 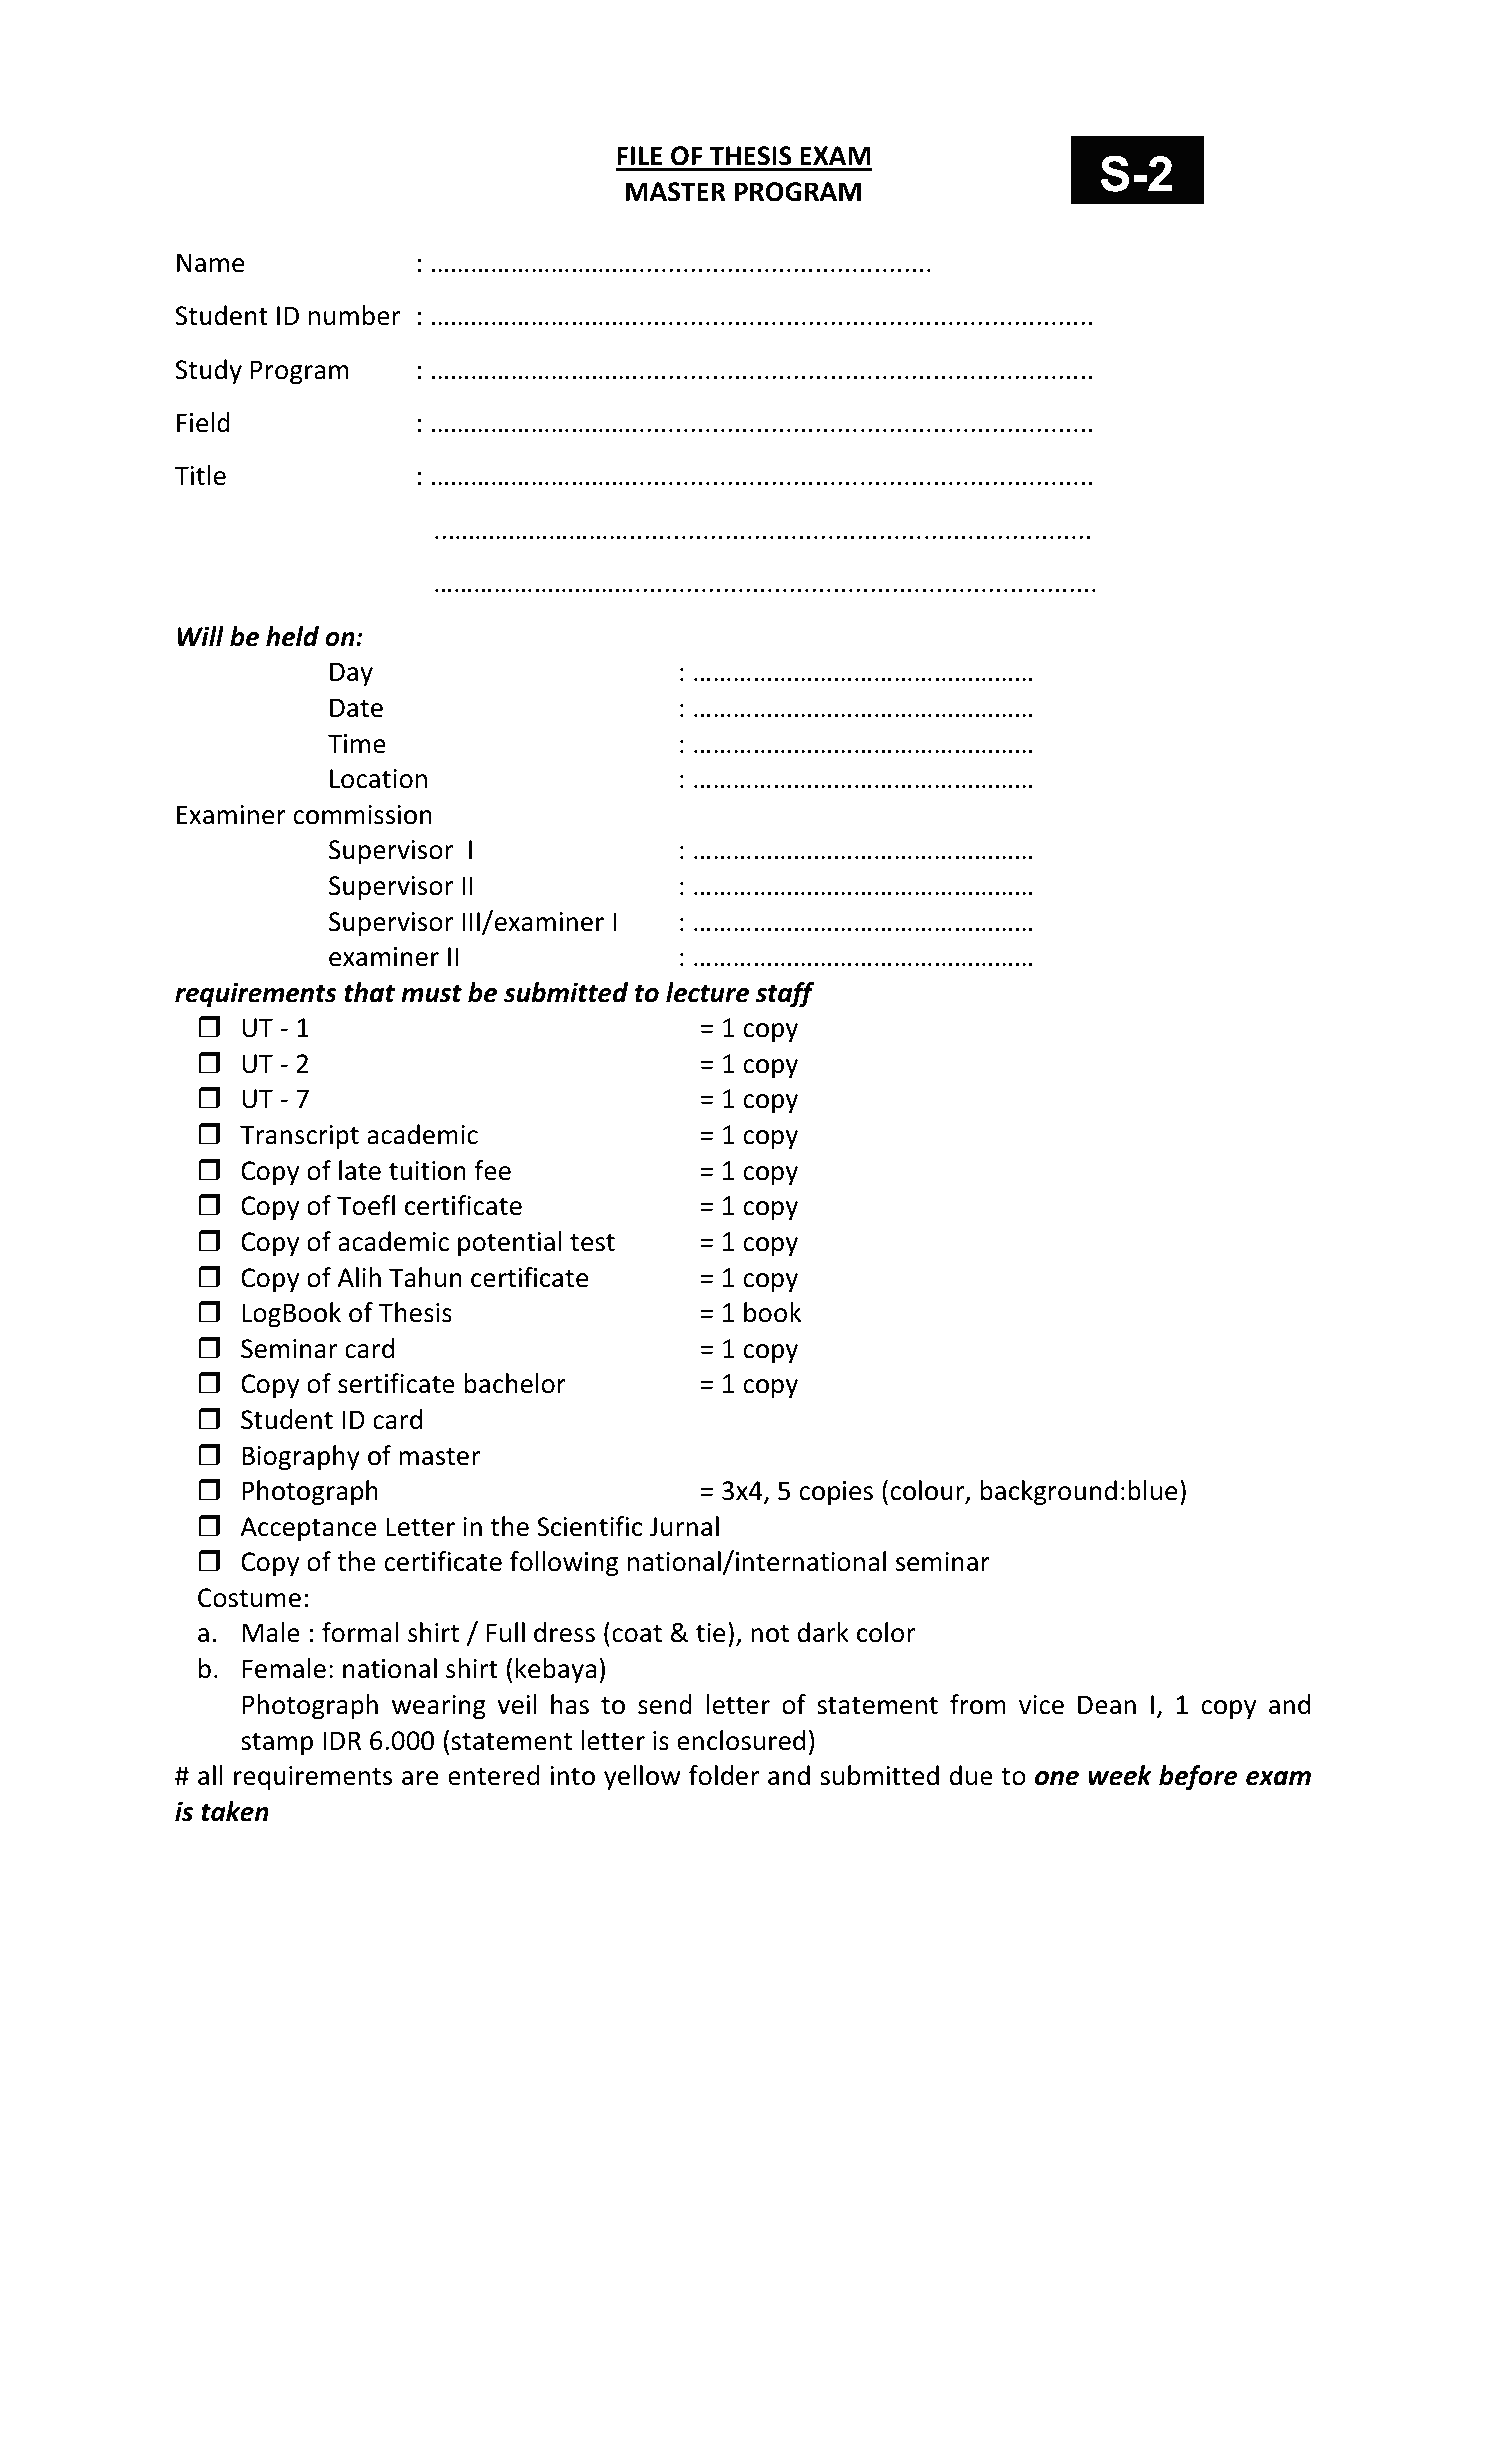 What do you see at coordinates (724, 1775) in the screenshot?
I see `folder` at bounding box center [724, 1775].
